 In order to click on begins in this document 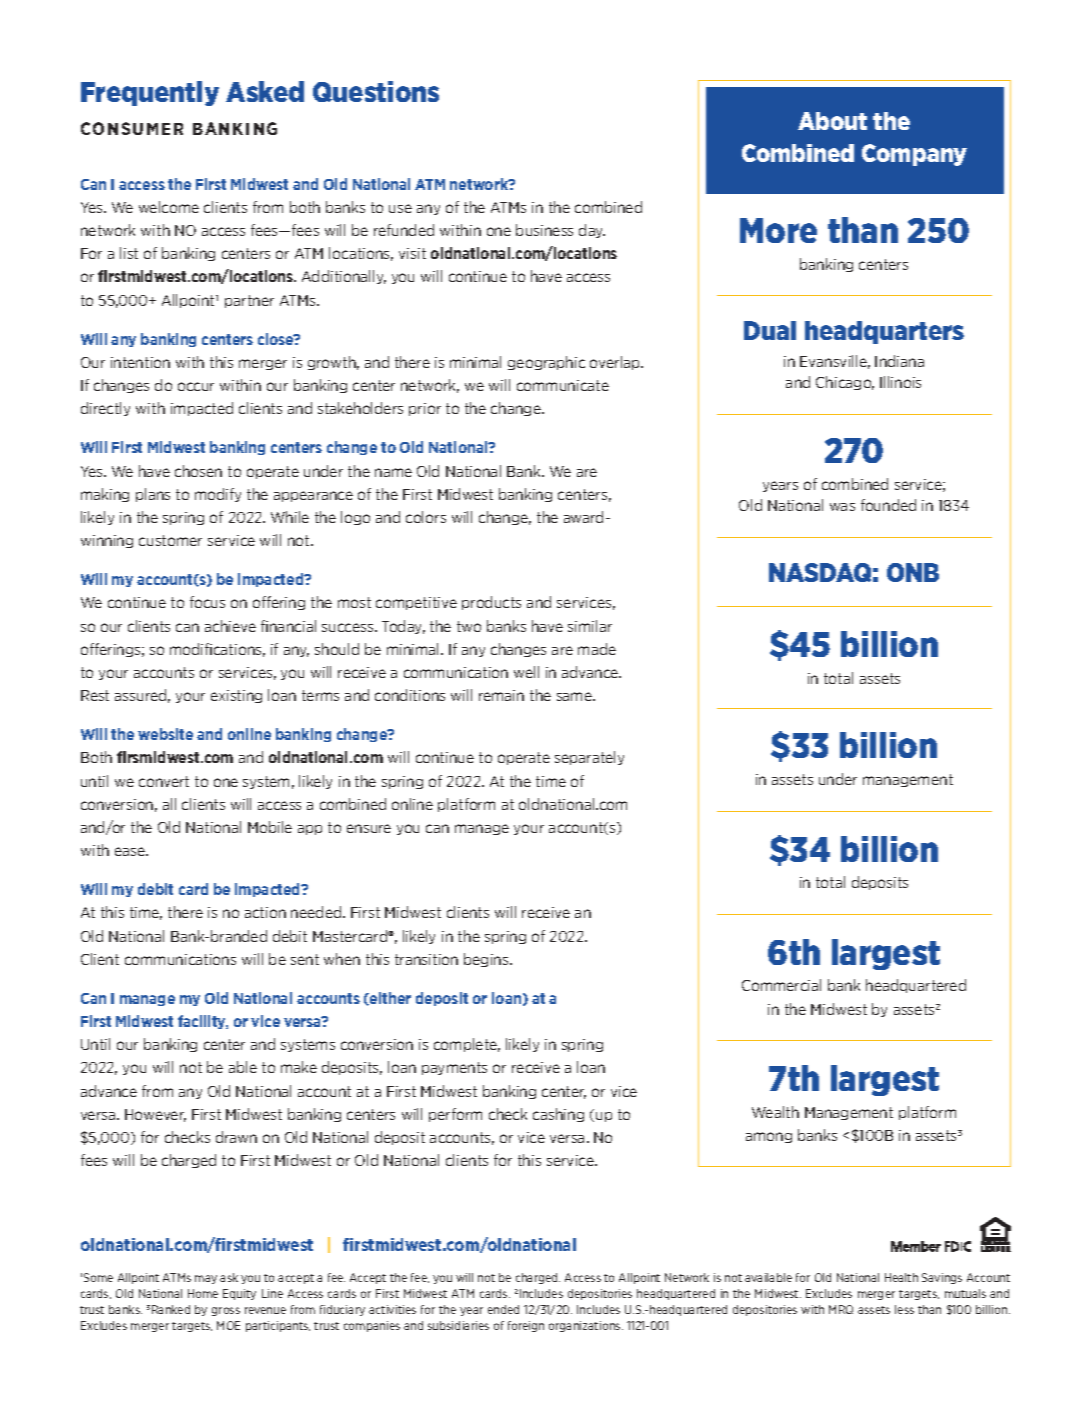, I will do `click(487, 960)`.
